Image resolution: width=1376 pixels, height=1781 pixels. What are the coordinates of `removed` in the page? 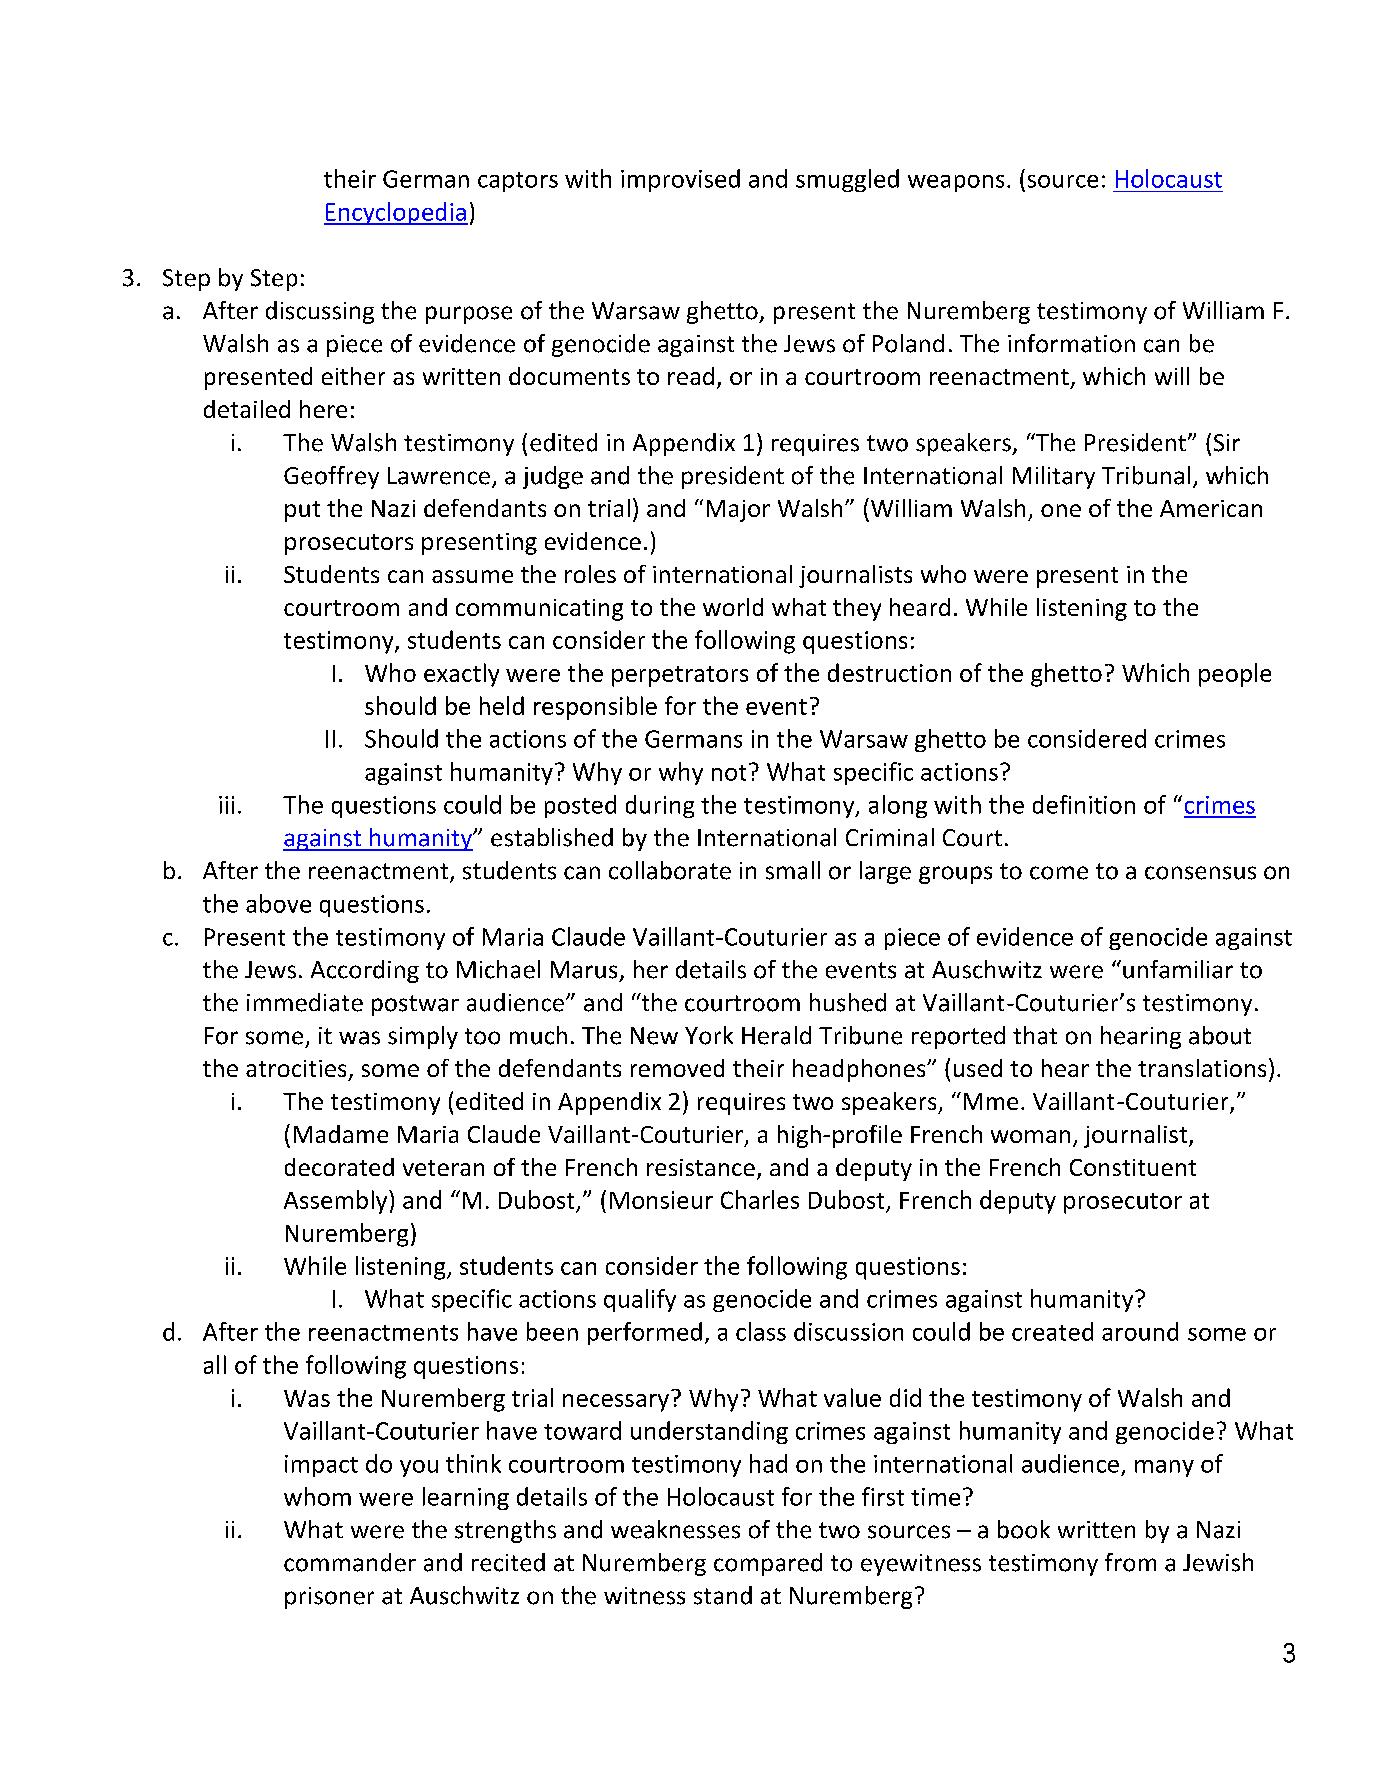 It's located at (677, 1068).
